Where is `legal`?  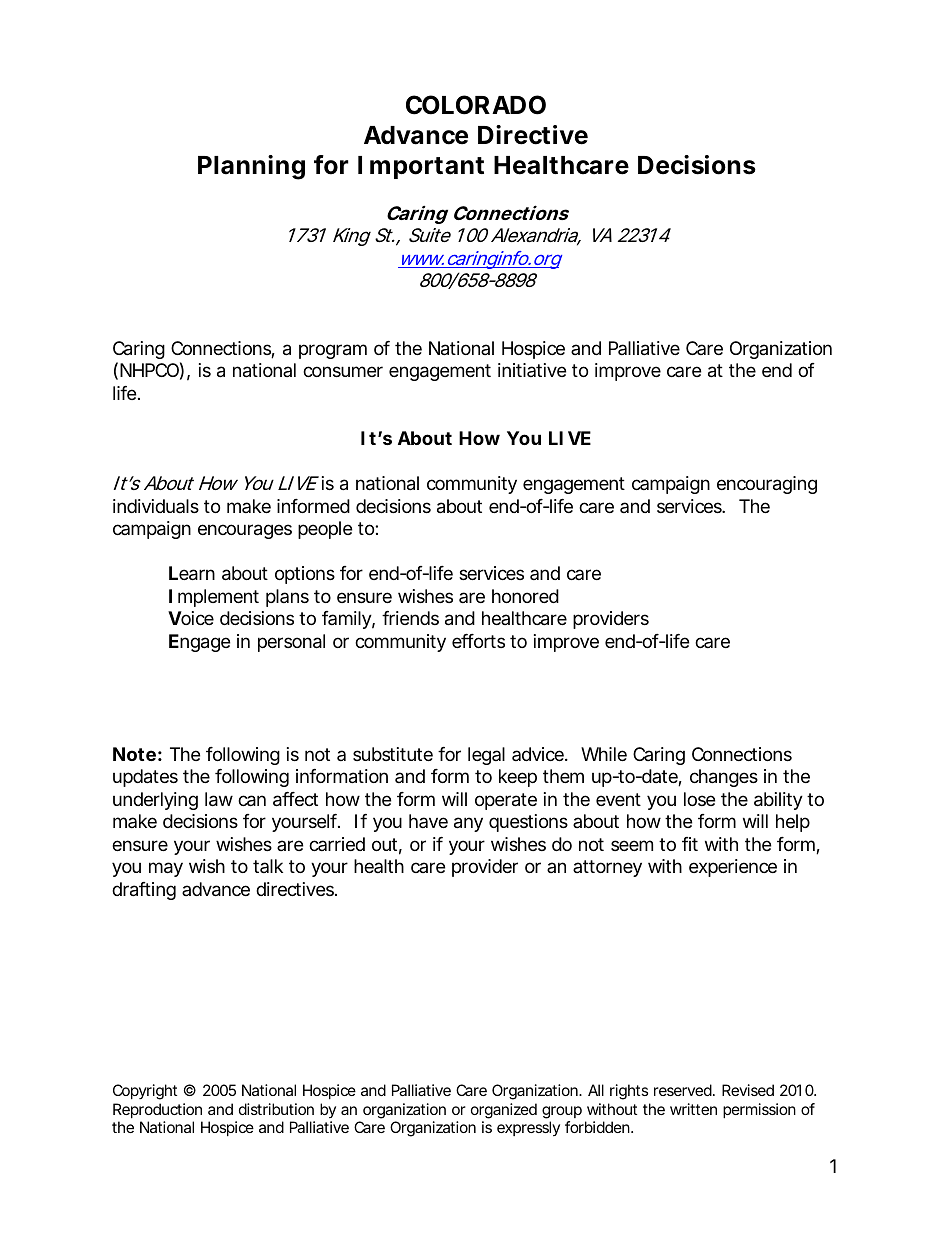 legal is located at coordinates (486, 756).
